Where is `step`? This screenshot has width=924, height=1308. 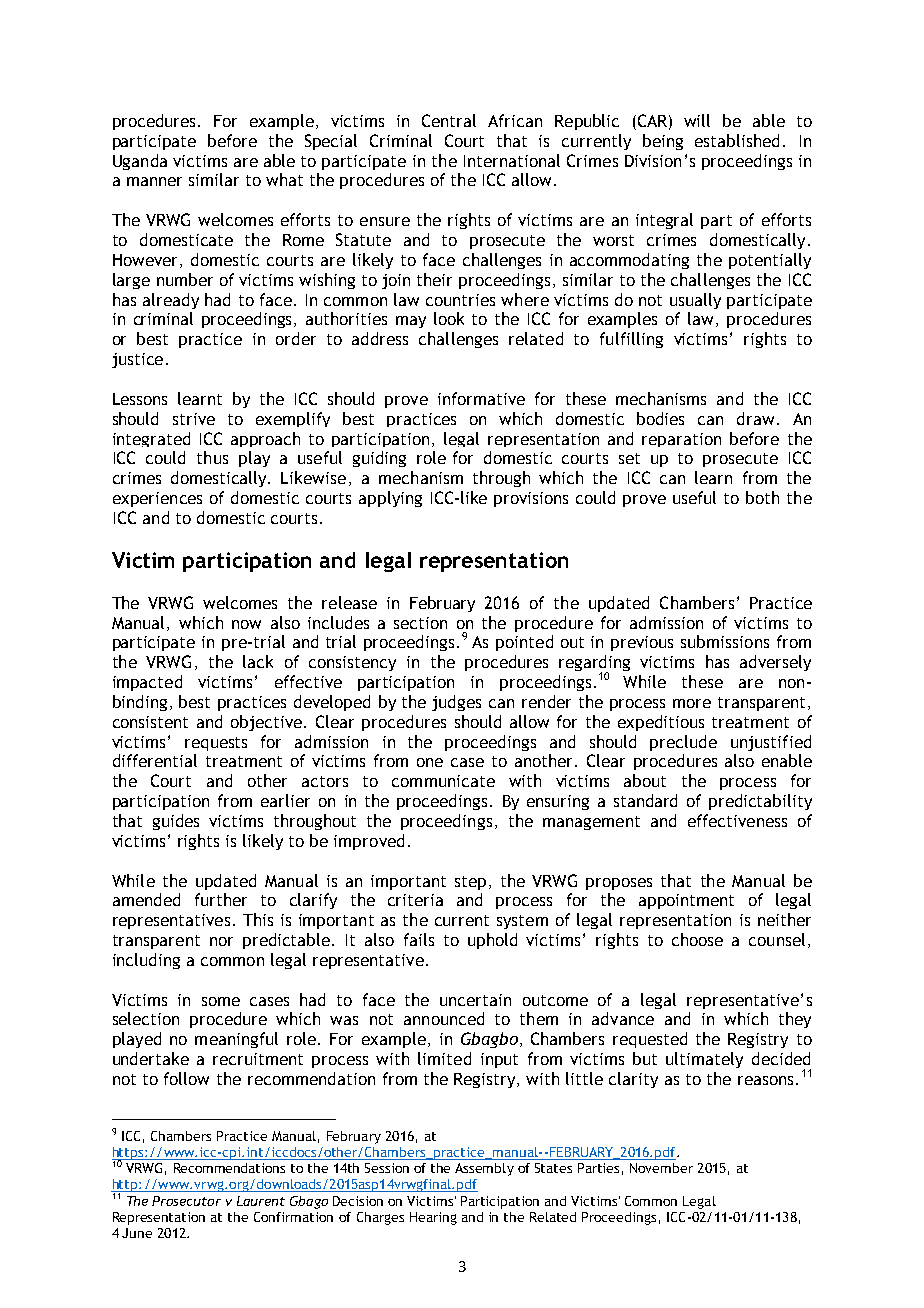 step is located at coordinates (470, 883).
